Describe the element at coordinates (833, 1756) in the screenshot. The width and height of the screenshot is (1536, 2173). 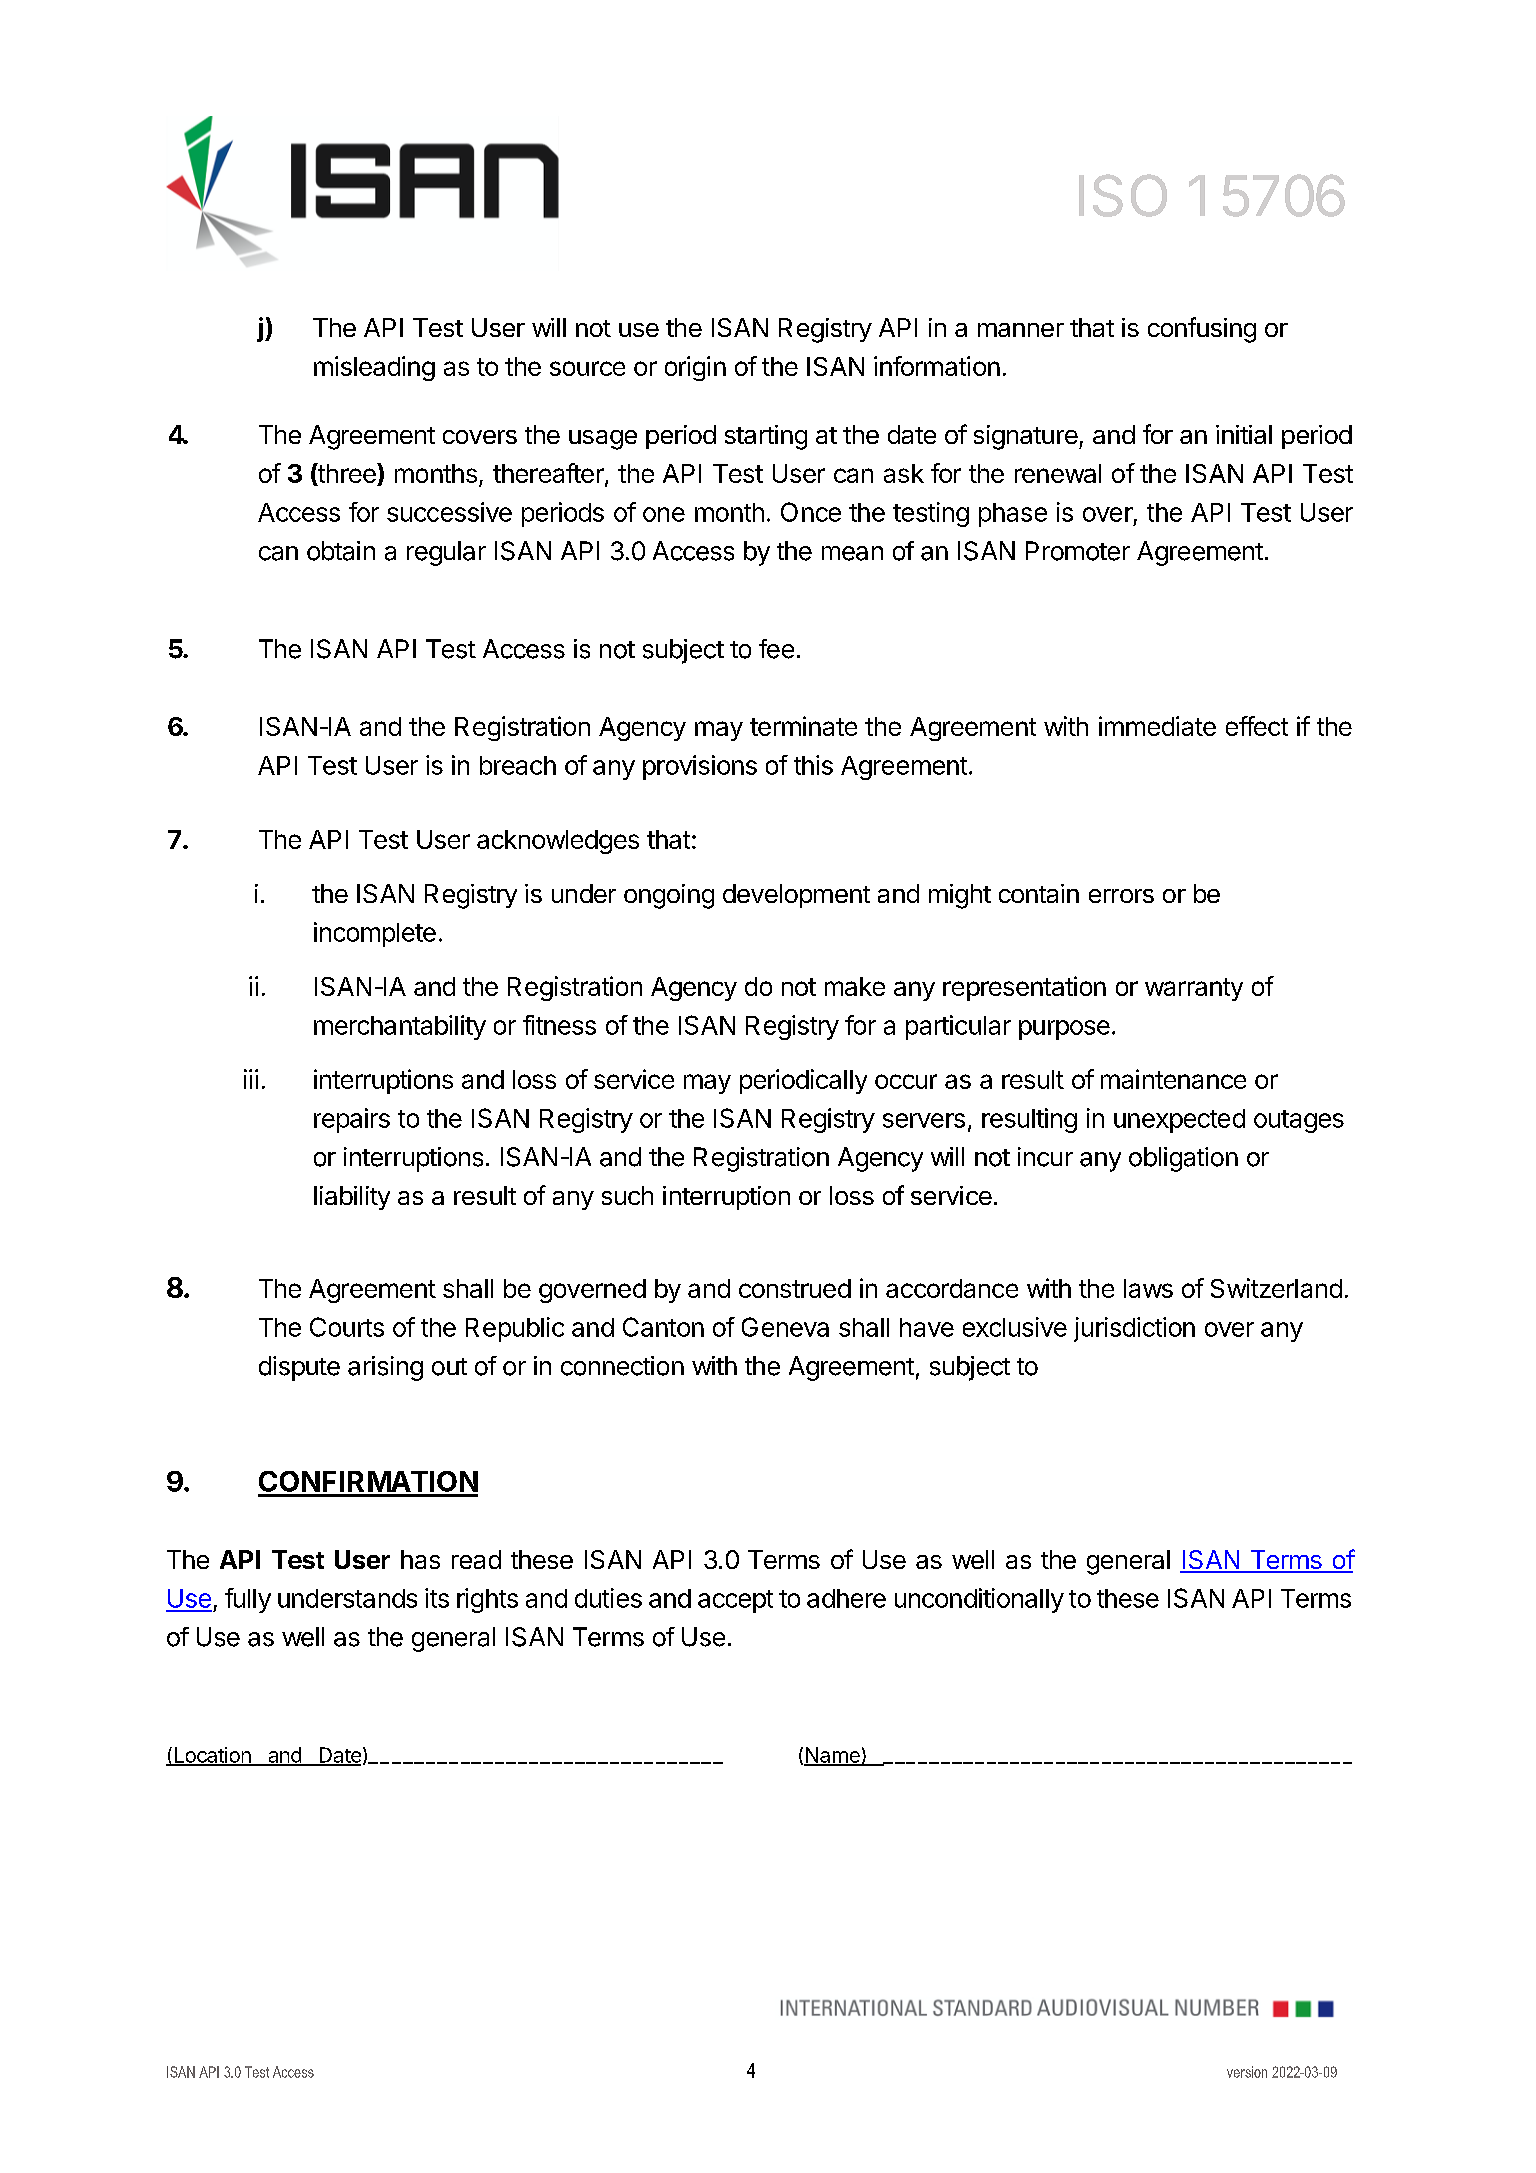
I see `Name` at that location.
